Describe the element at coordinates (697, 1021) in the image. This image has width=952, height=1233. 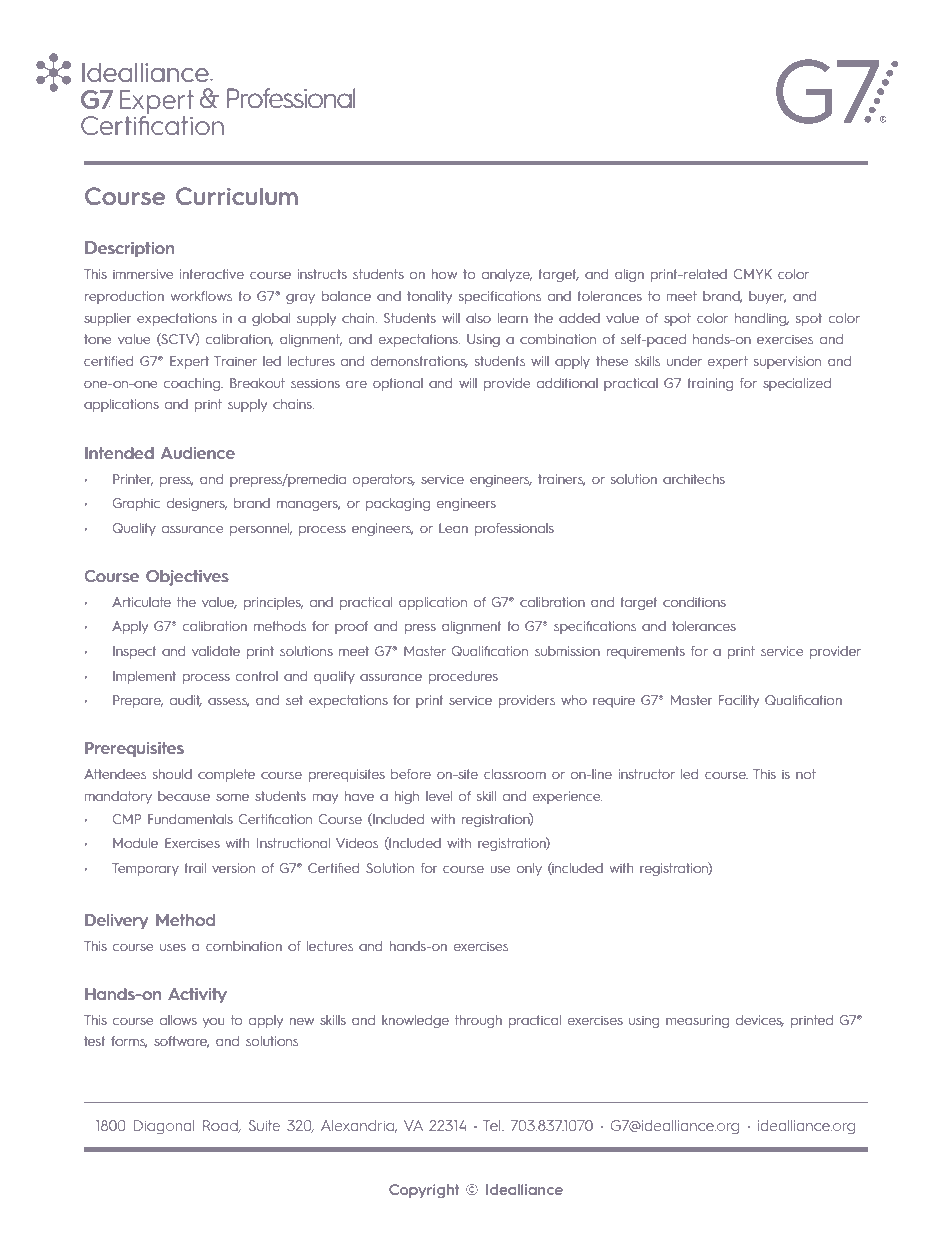
I see `measuring` at that location.
